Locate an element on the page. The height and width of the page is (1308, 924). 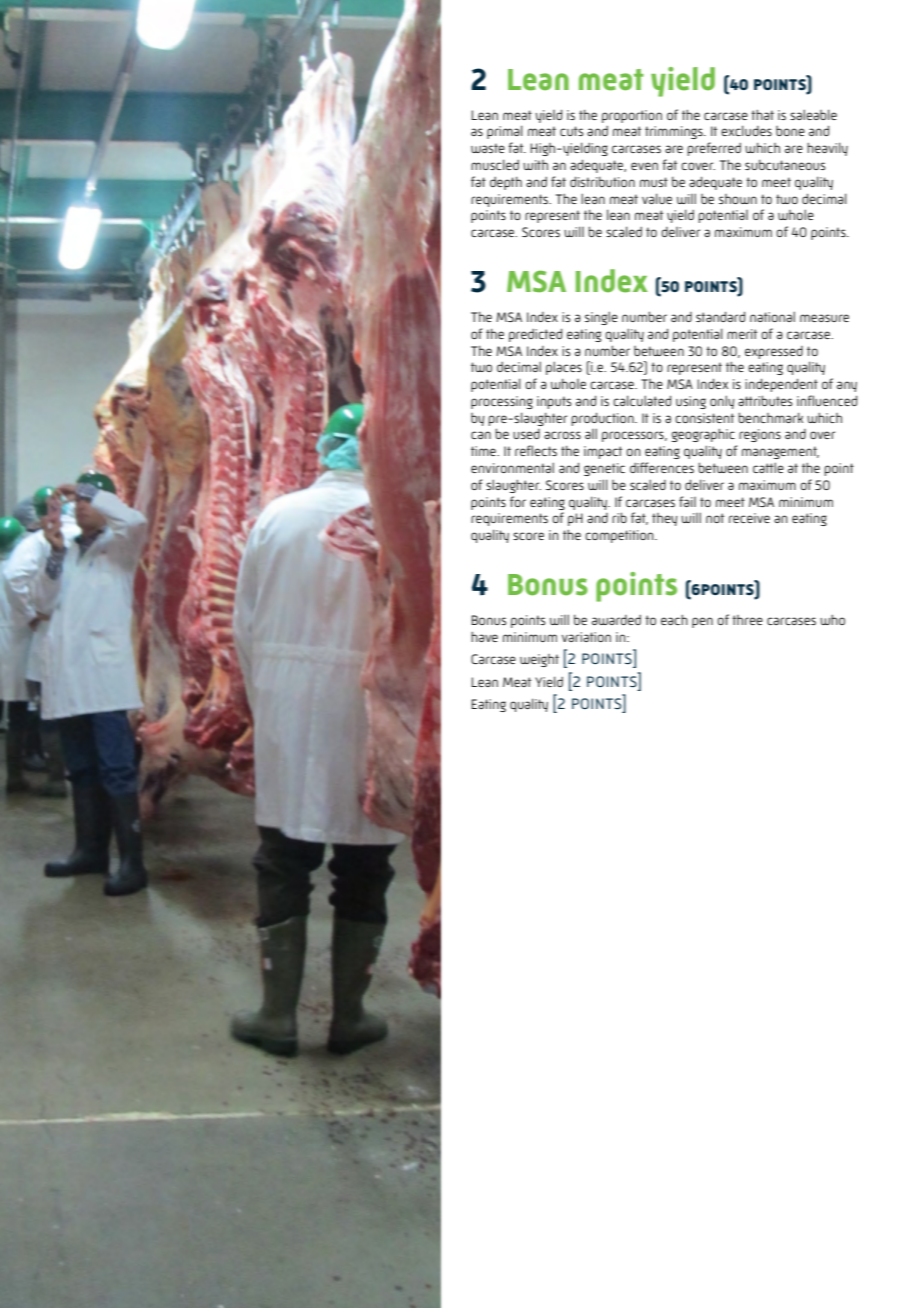
receive is located at coordinates (749, 518).
